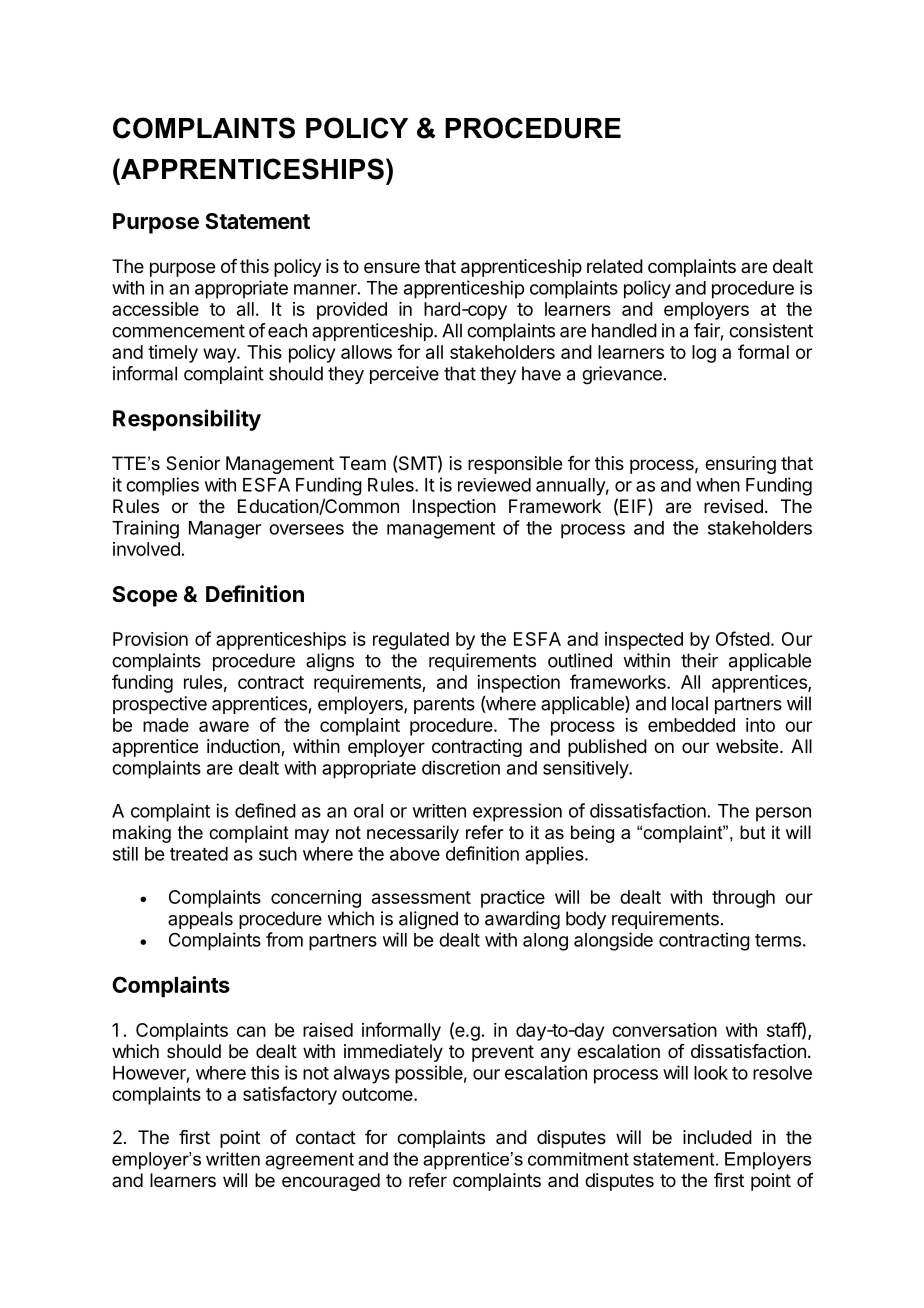 This image has width=924, height=1308. I want to click on agreement, so click(309, 1161).
